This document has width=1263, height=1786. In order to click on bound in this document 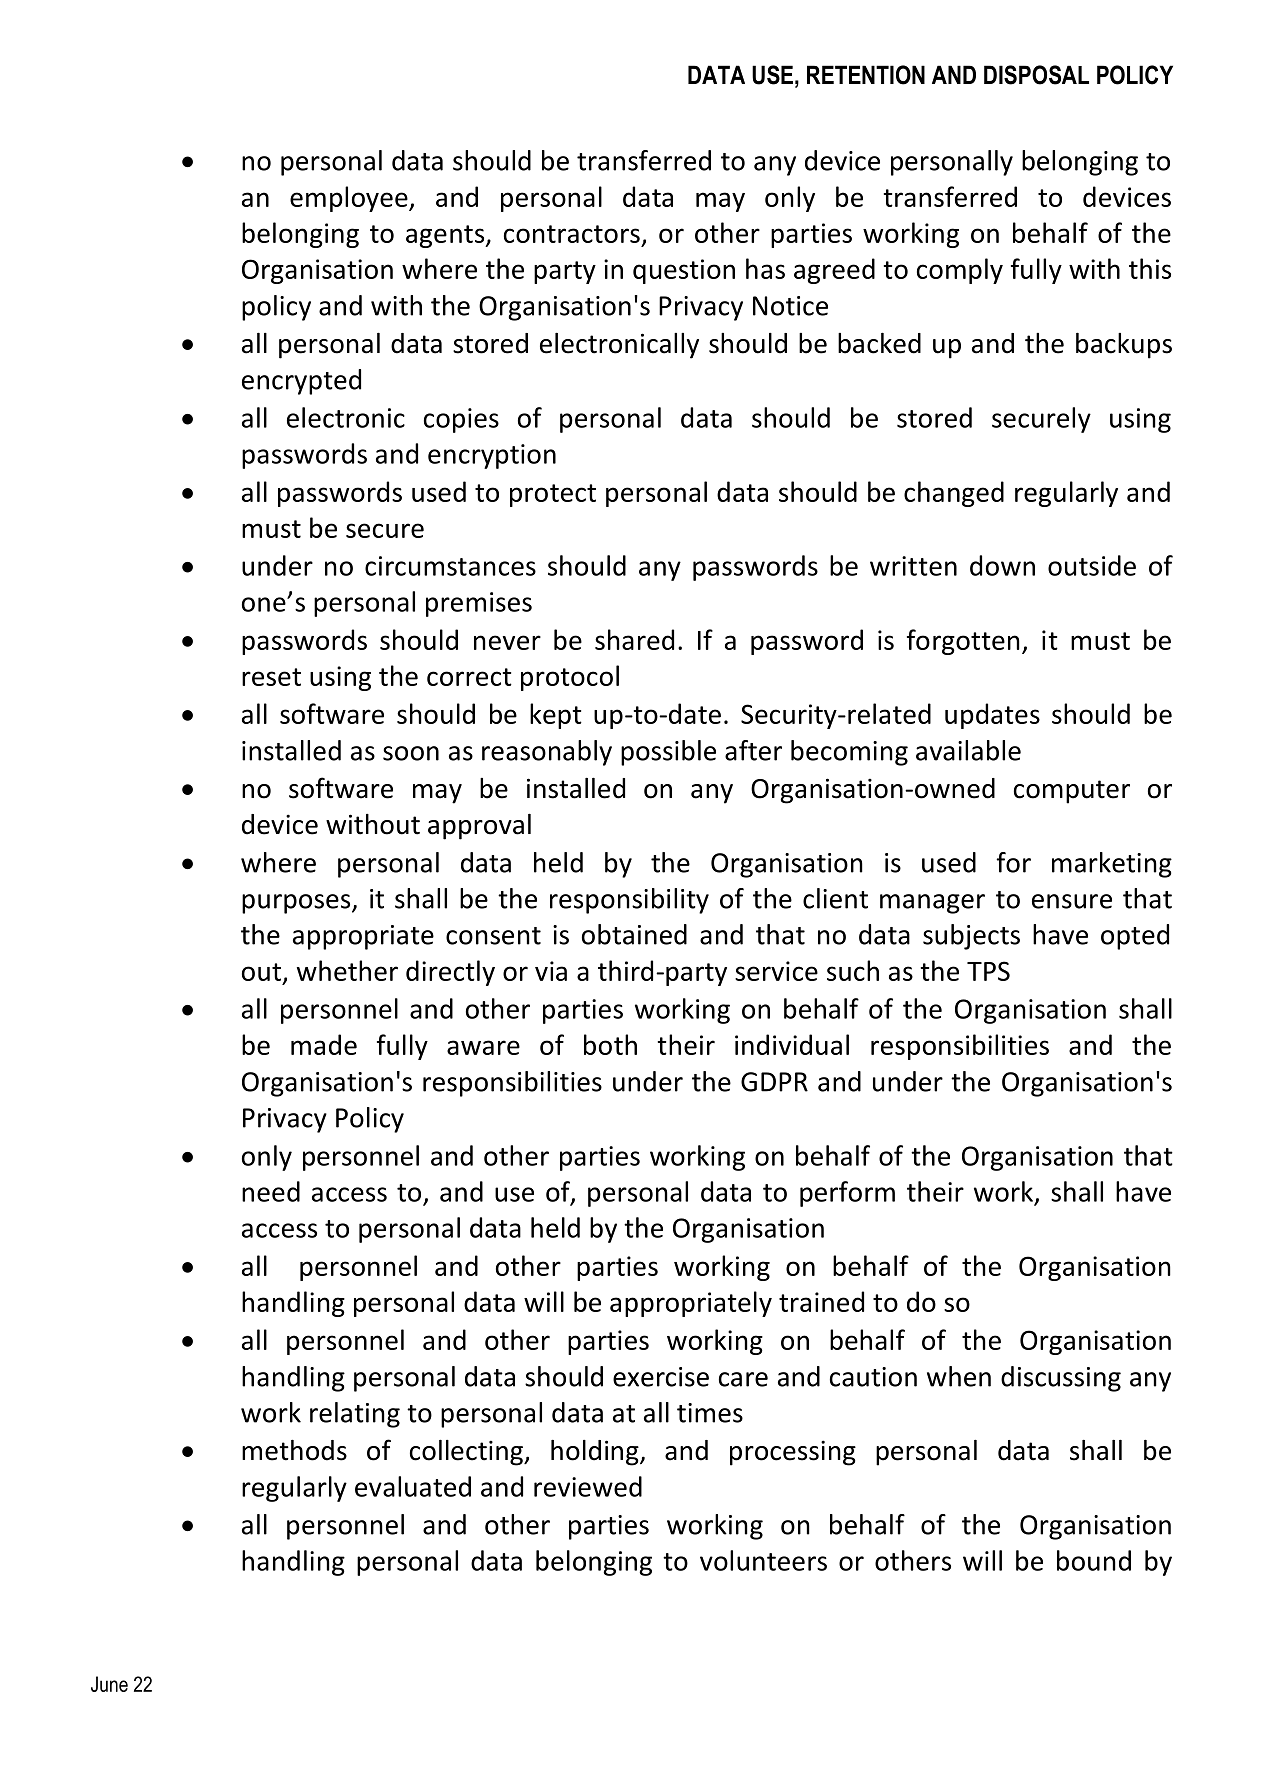, I will do `click(1094, 1560)`.
